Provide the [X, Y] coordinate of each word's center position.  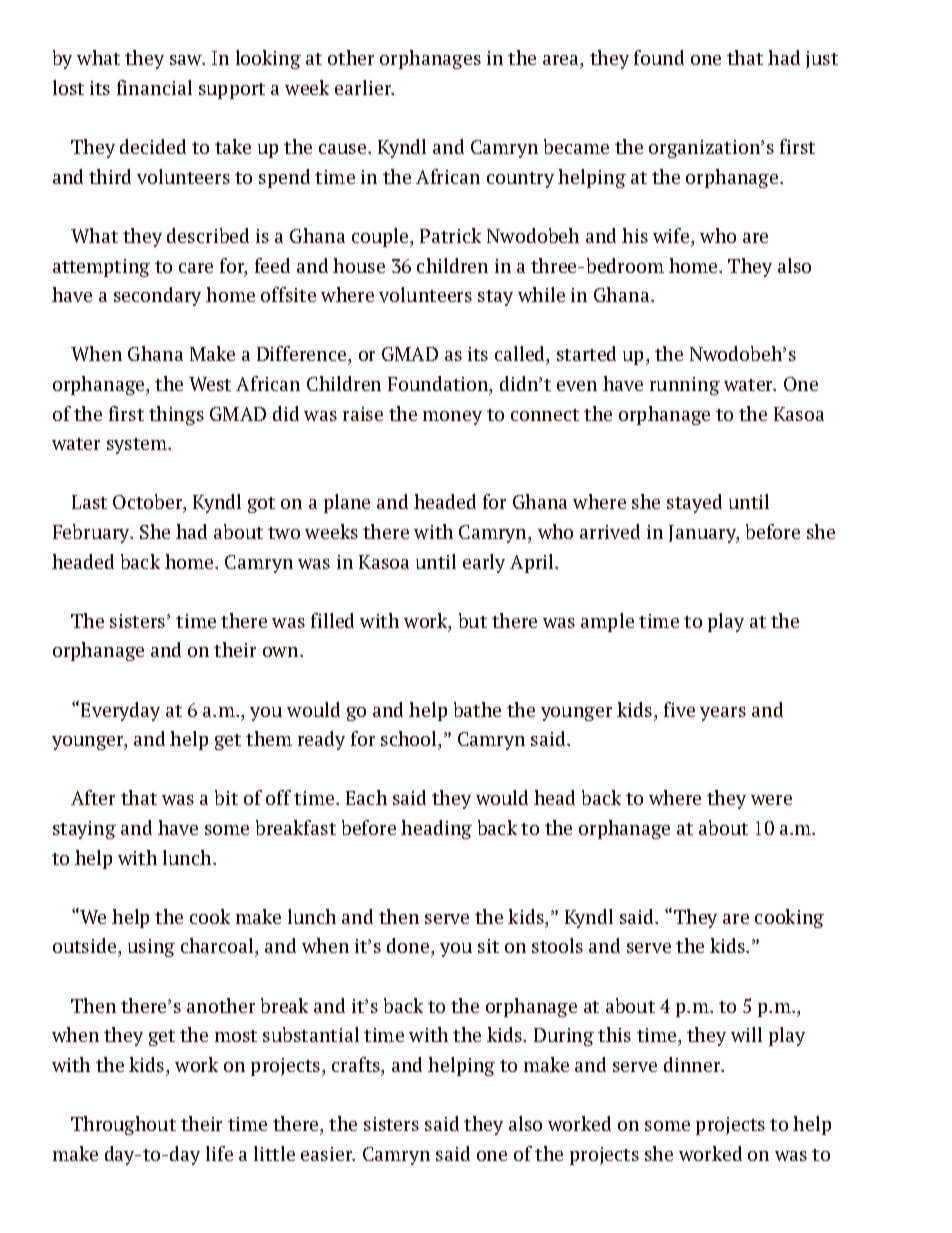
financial [154, 87]
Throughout [123, 1125]
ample [607, 622]
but [473, 620]
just [822, 60]
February [93, 533]
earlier [364, 87]
